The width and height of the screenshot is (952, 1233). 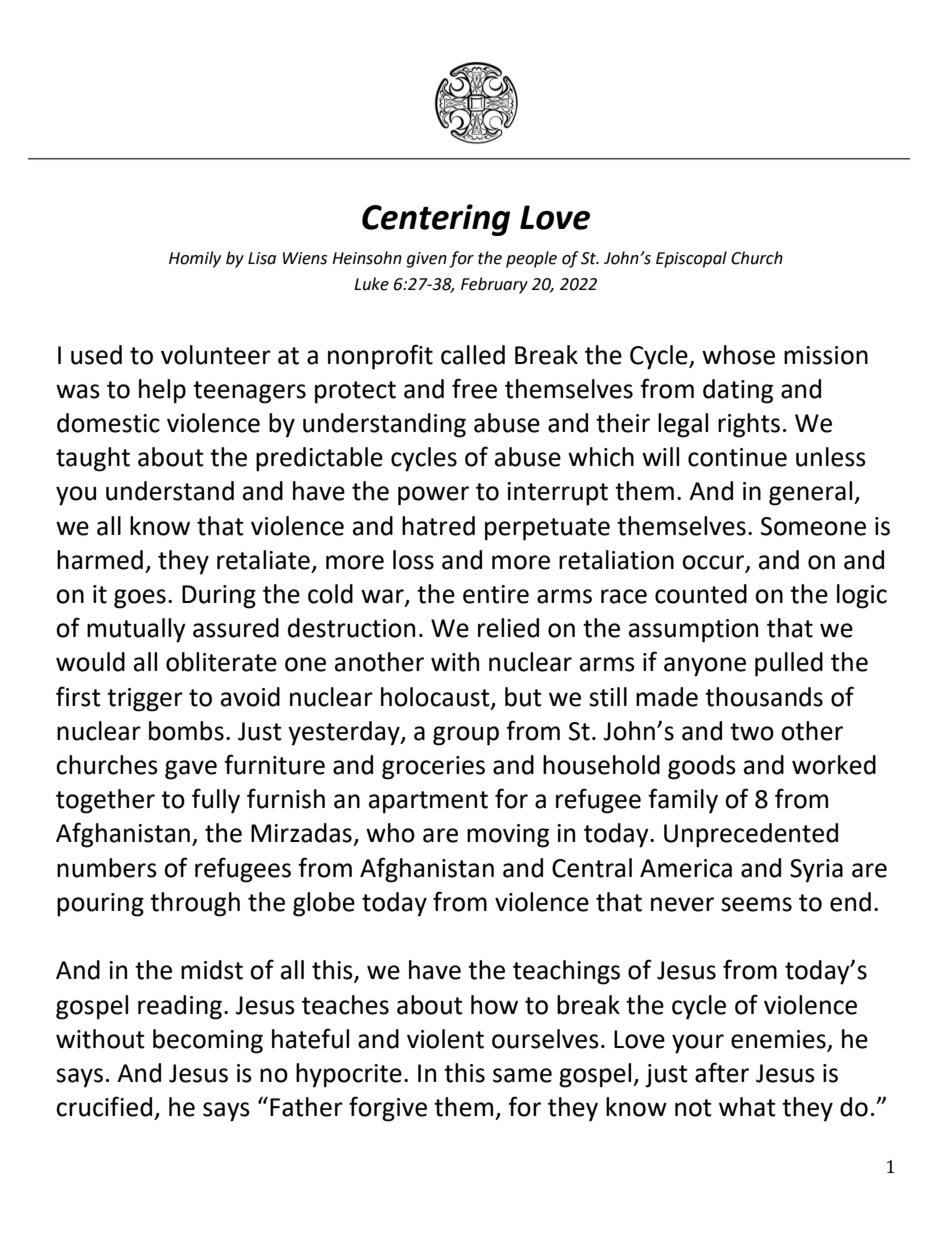 I want to click on group, so click(x=466, y=736).
